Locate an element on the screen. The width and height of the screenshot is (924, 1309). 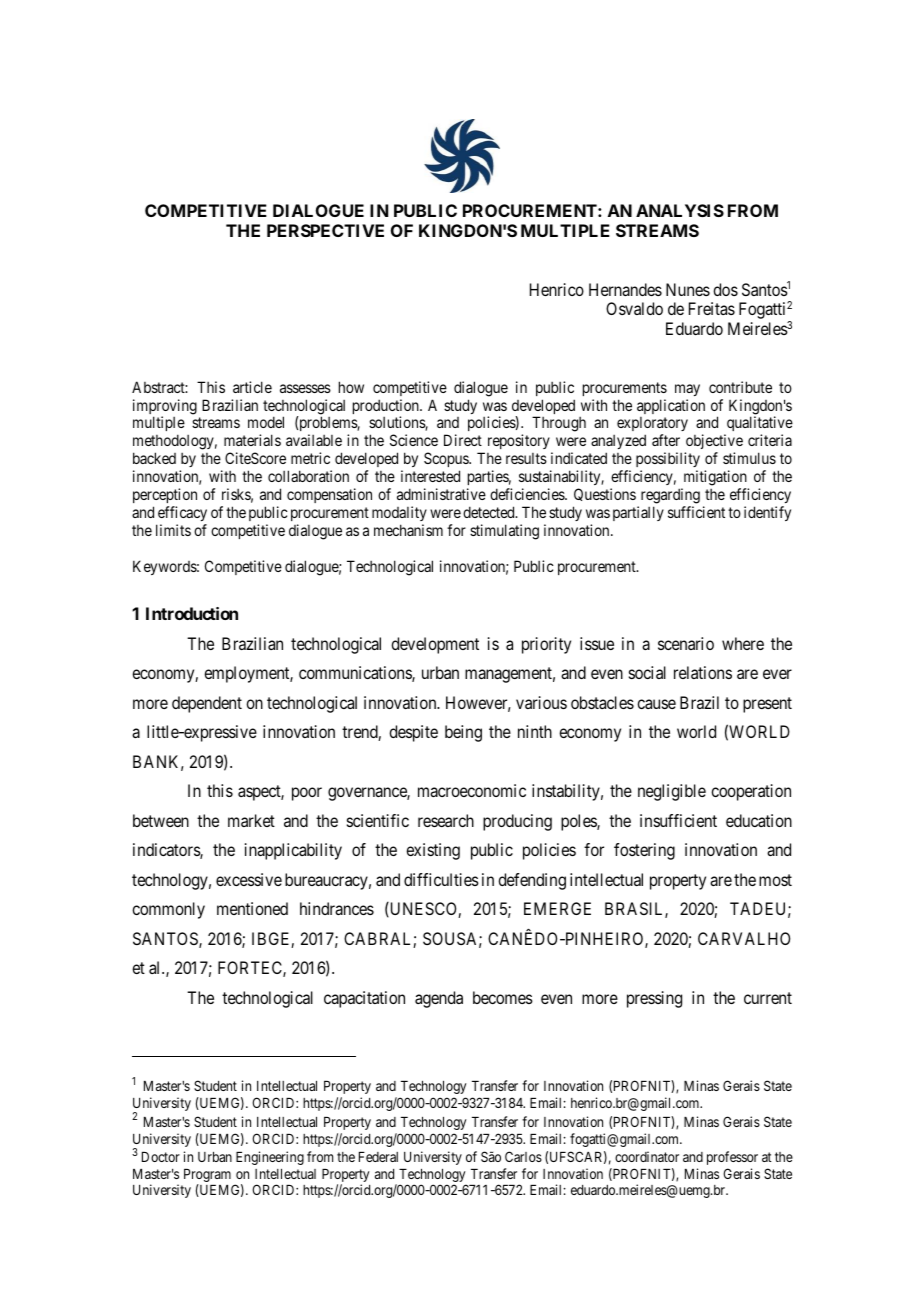
Direct is located at coordinates (463, 440).
